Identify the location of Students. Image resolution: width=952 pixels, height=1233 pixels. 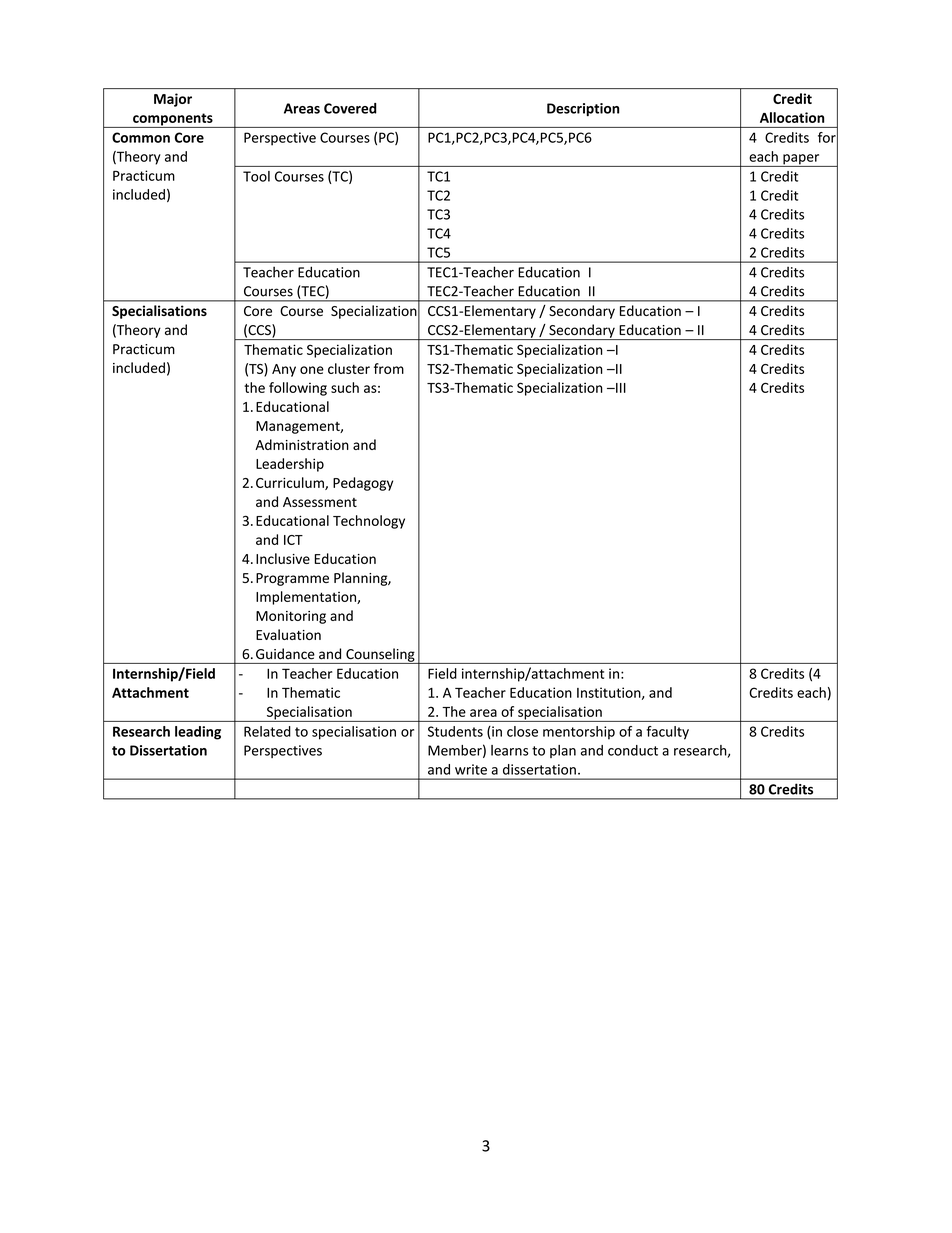
(455, 731).
